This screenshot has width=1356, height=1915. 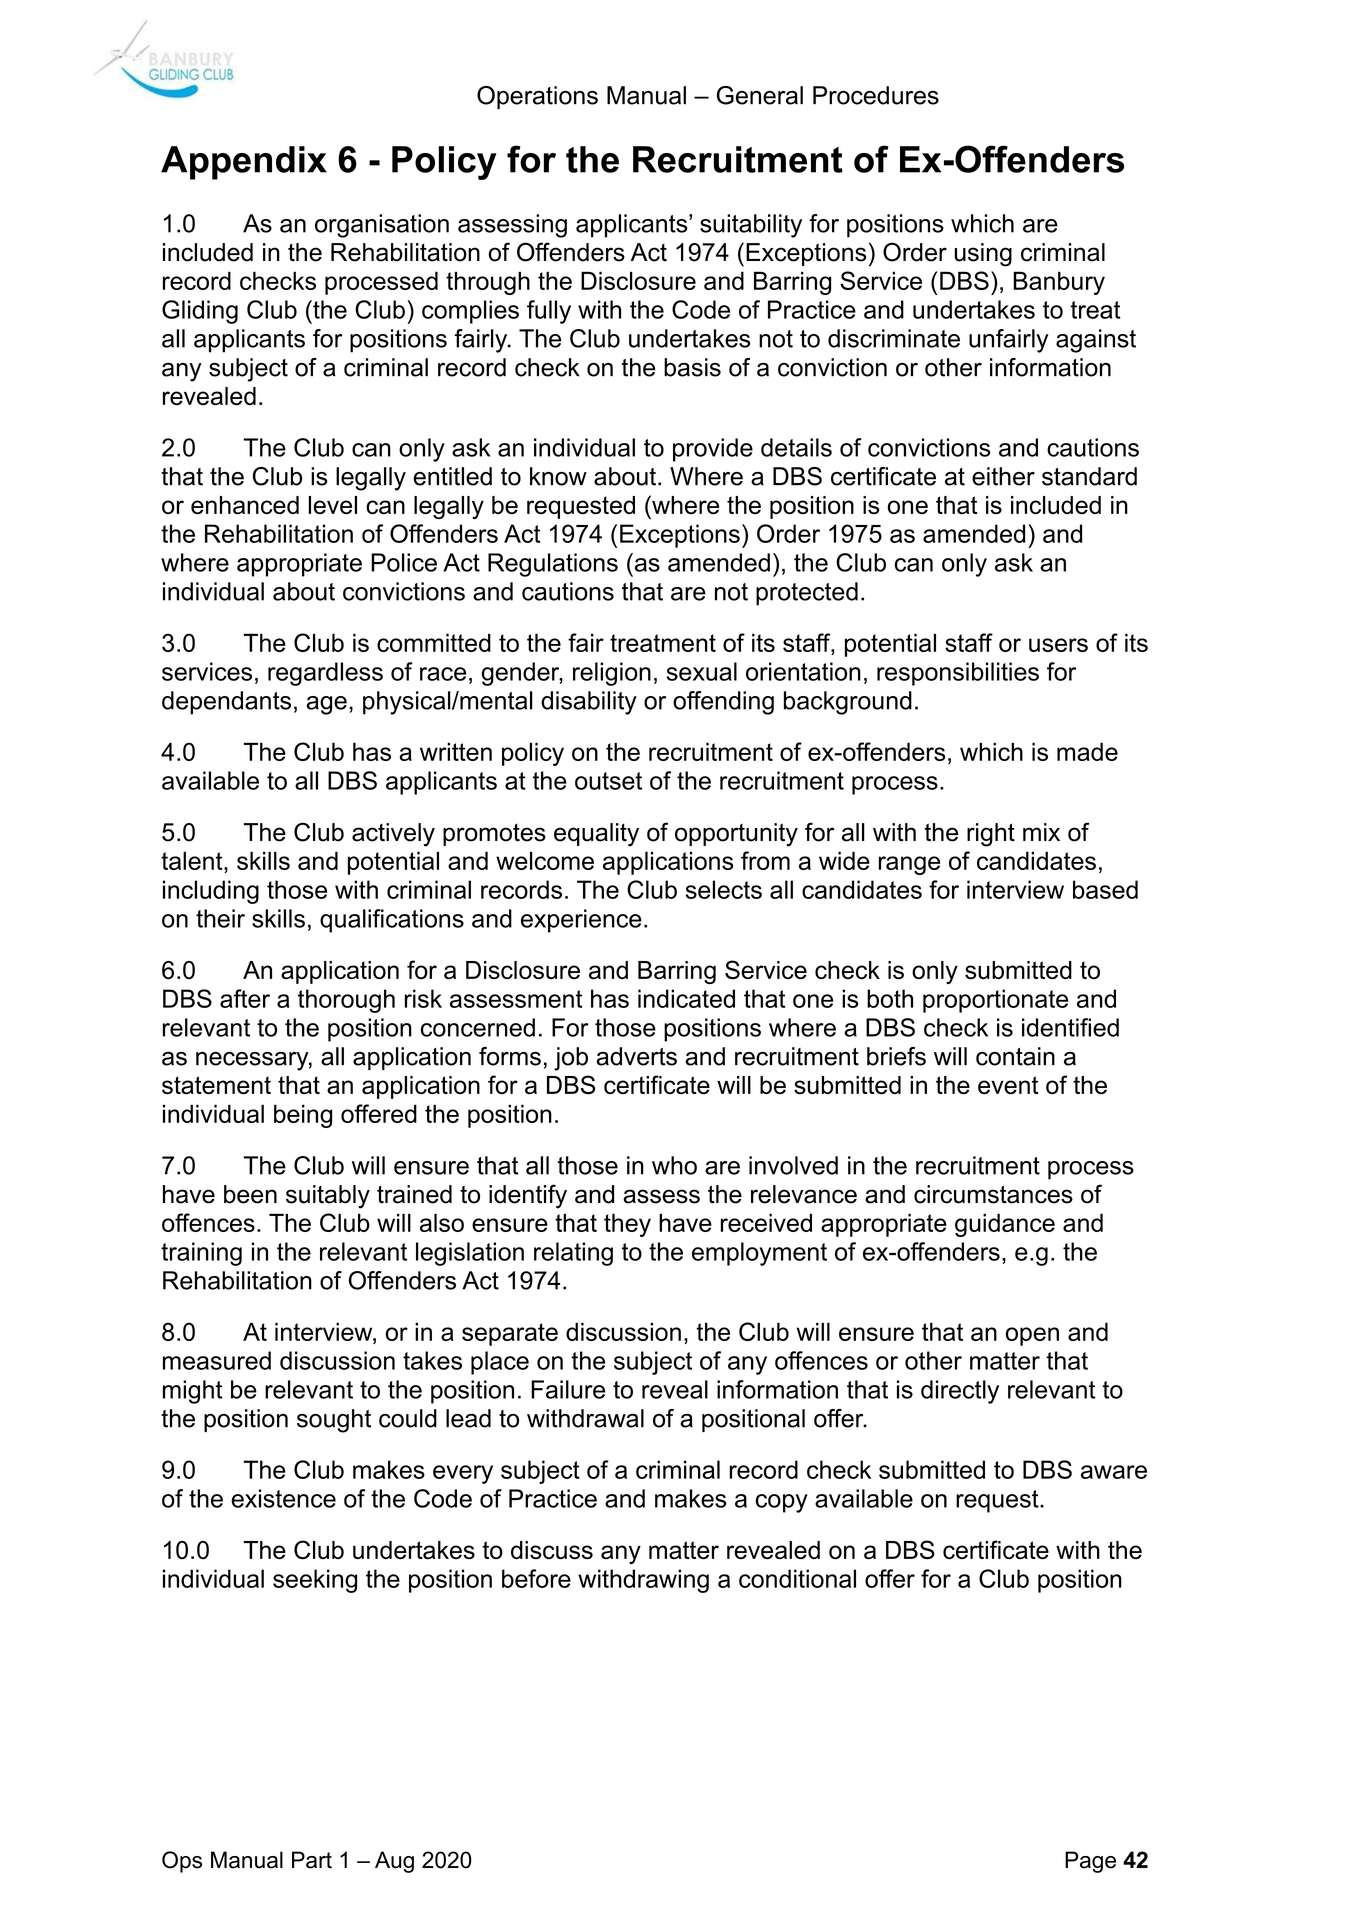 What do you see at coordinates (244, 163) in the screenshot?
I see `Appendix` at bounding box center [244, 163].
